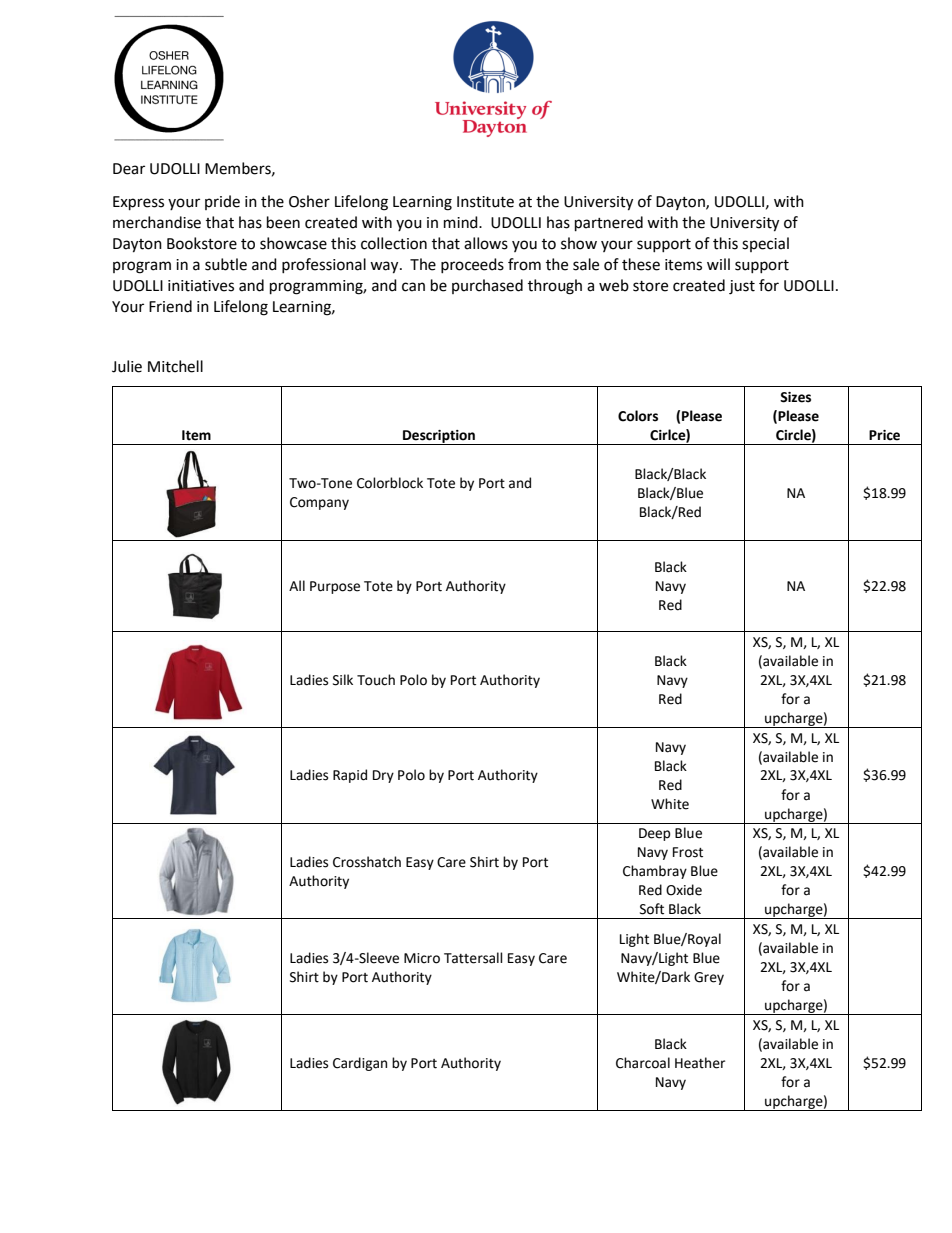  I want to click on Touch, so click(376, 680).
